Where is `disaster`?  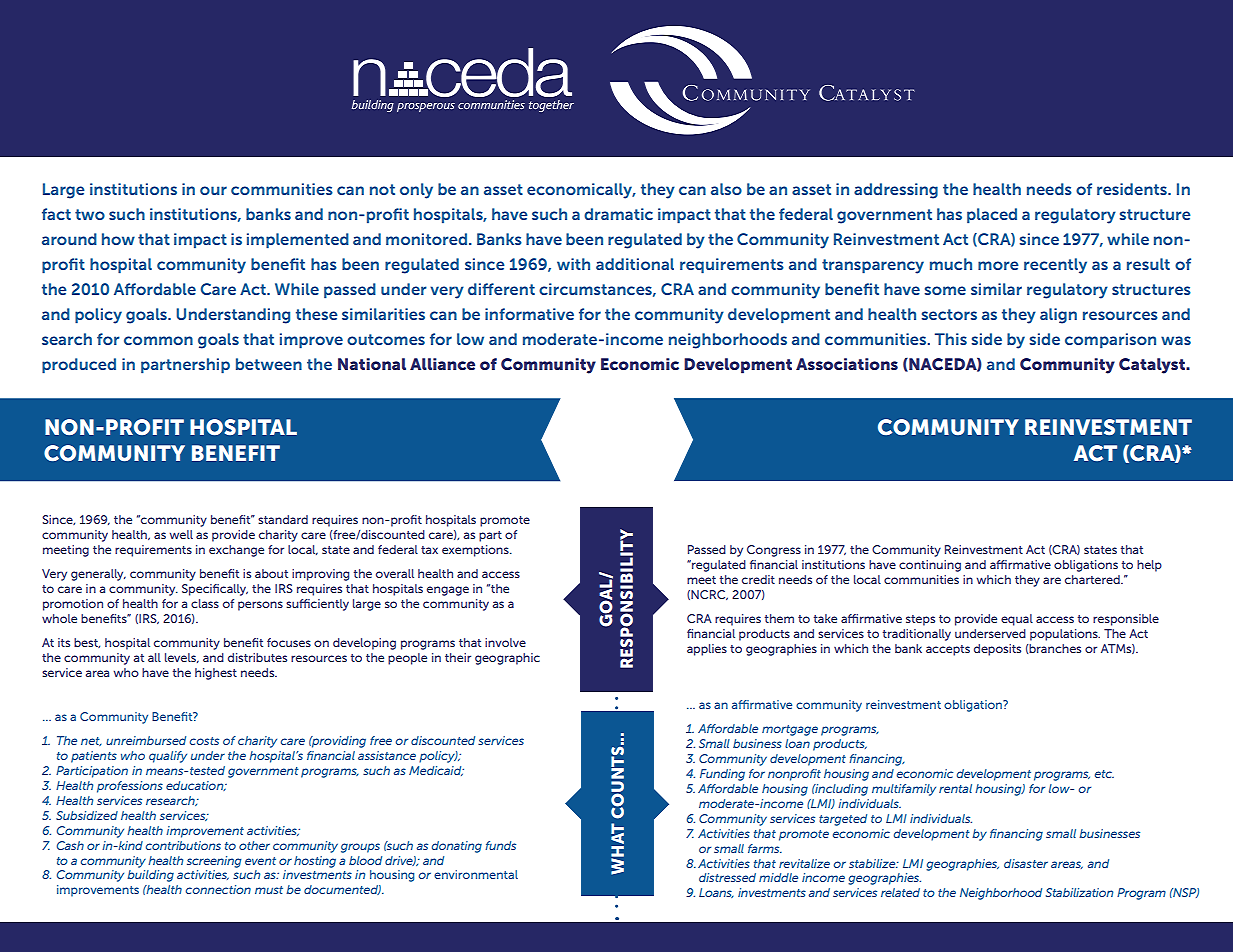 disaster is located at coordinates (1026, 863).
